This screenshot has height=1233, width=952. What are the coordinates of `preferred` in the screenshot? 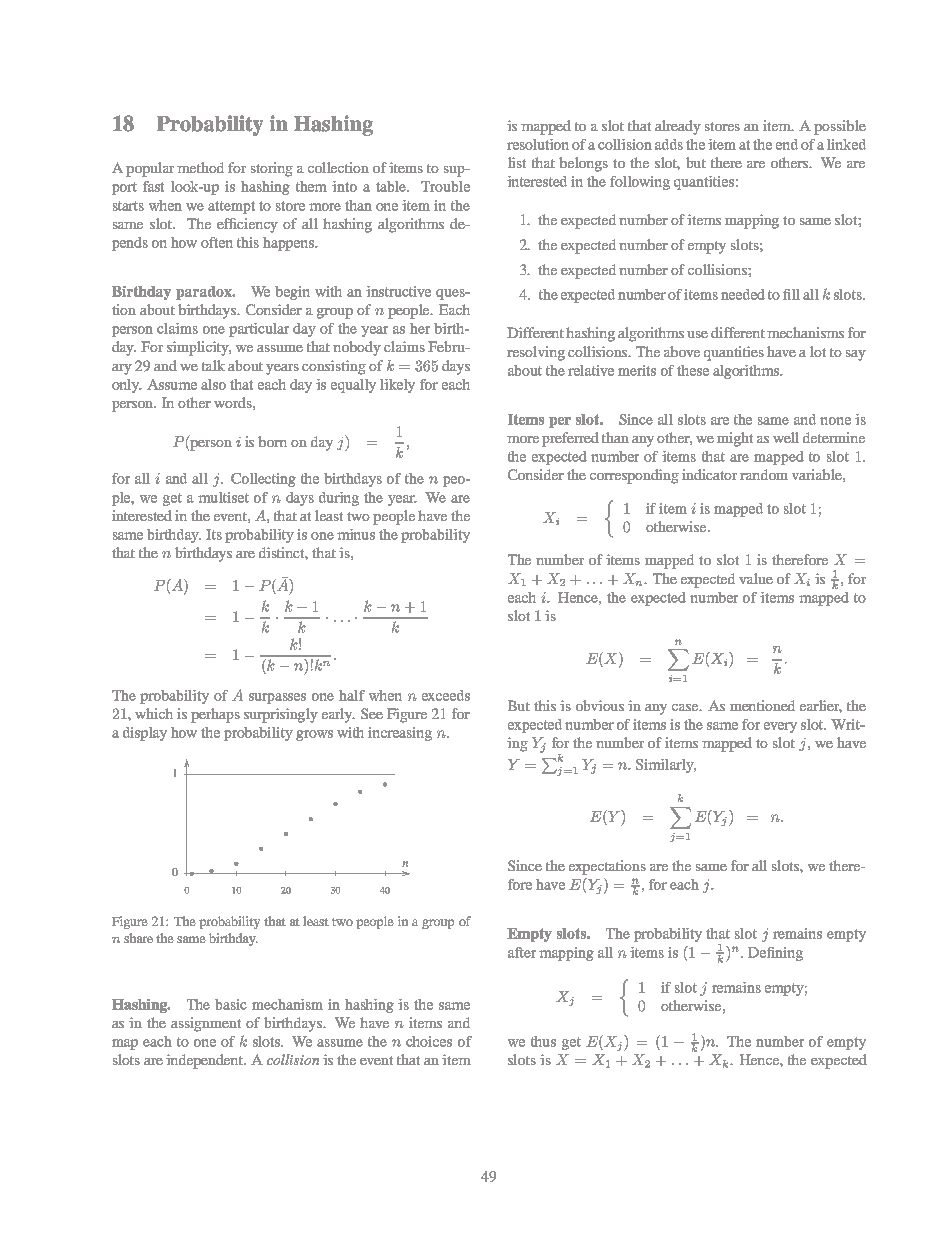 It's located at (570, 439).
